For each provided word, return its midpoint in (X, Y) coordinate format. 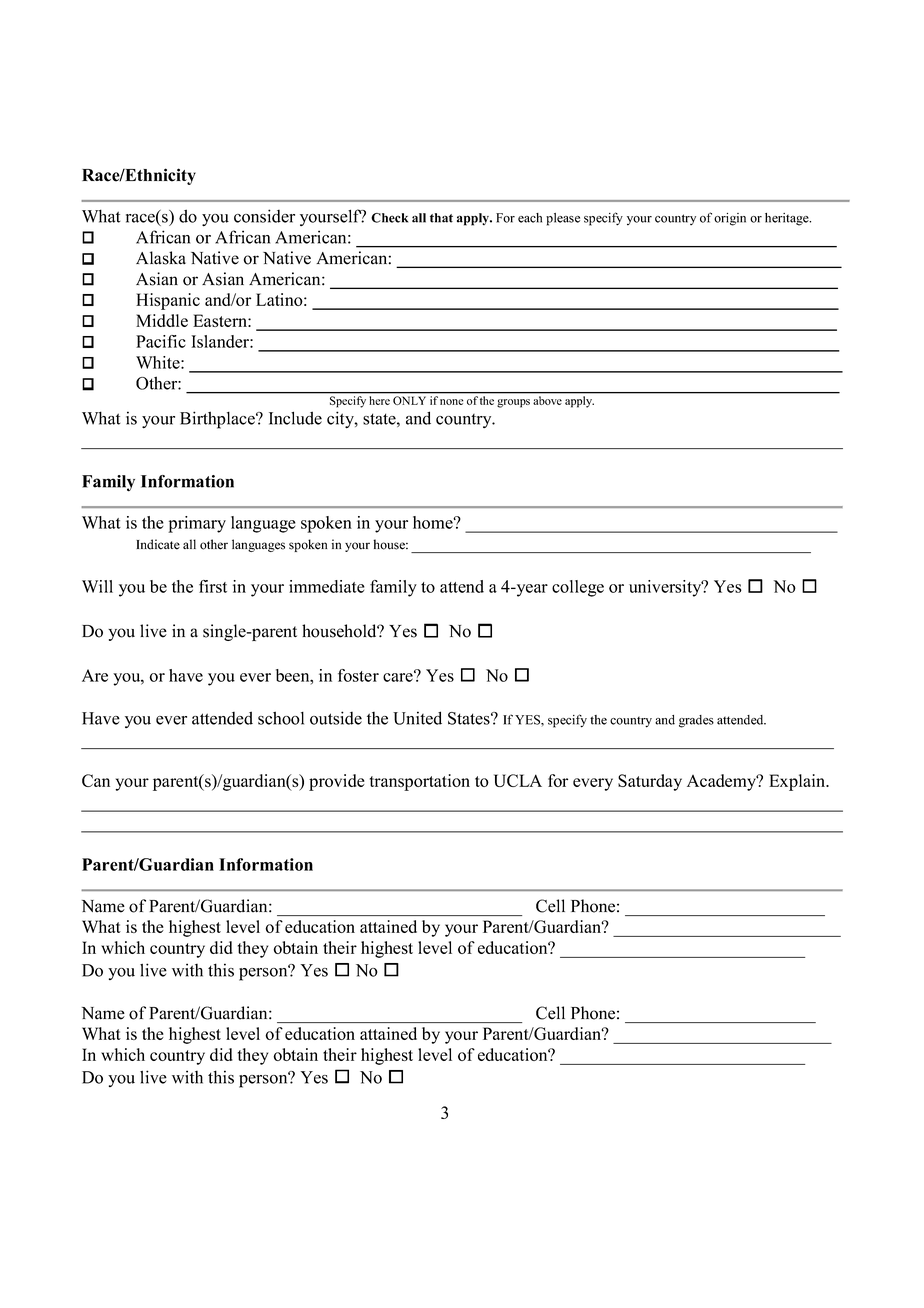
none (451, 402)
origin (730, 219)
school (281, 718)
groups (513, 403)
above (547, 400)
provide (337, 782)
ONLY (409, 400)
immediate (327, 586)
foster (358, 675)
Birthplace (218, 420)
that (441, 218)
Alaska (161, 258)
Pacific (161, 341)
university (666, 588)
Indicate (158, 544)
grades (696, 721)
